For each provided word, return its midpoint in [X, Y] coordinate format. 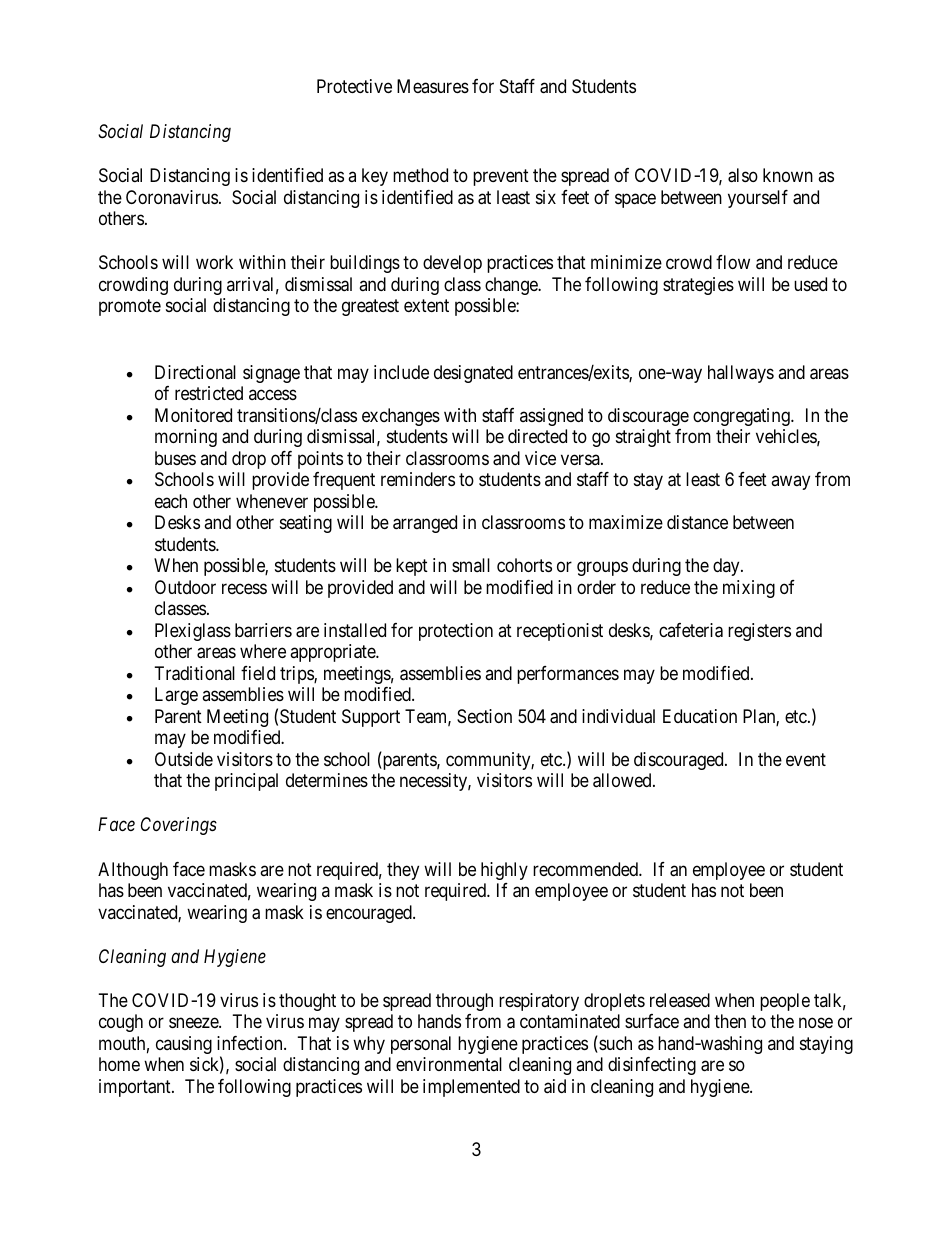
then [730, 1021]
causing [184, 1045]
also [743, 175]
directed [537, 436]
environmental [449, 1064]
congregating [742, 417]
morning [186, 438]
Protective [354, 86]
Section [484, 716]
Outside [184, 759]
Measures [433, 86]
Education [700, 716]
